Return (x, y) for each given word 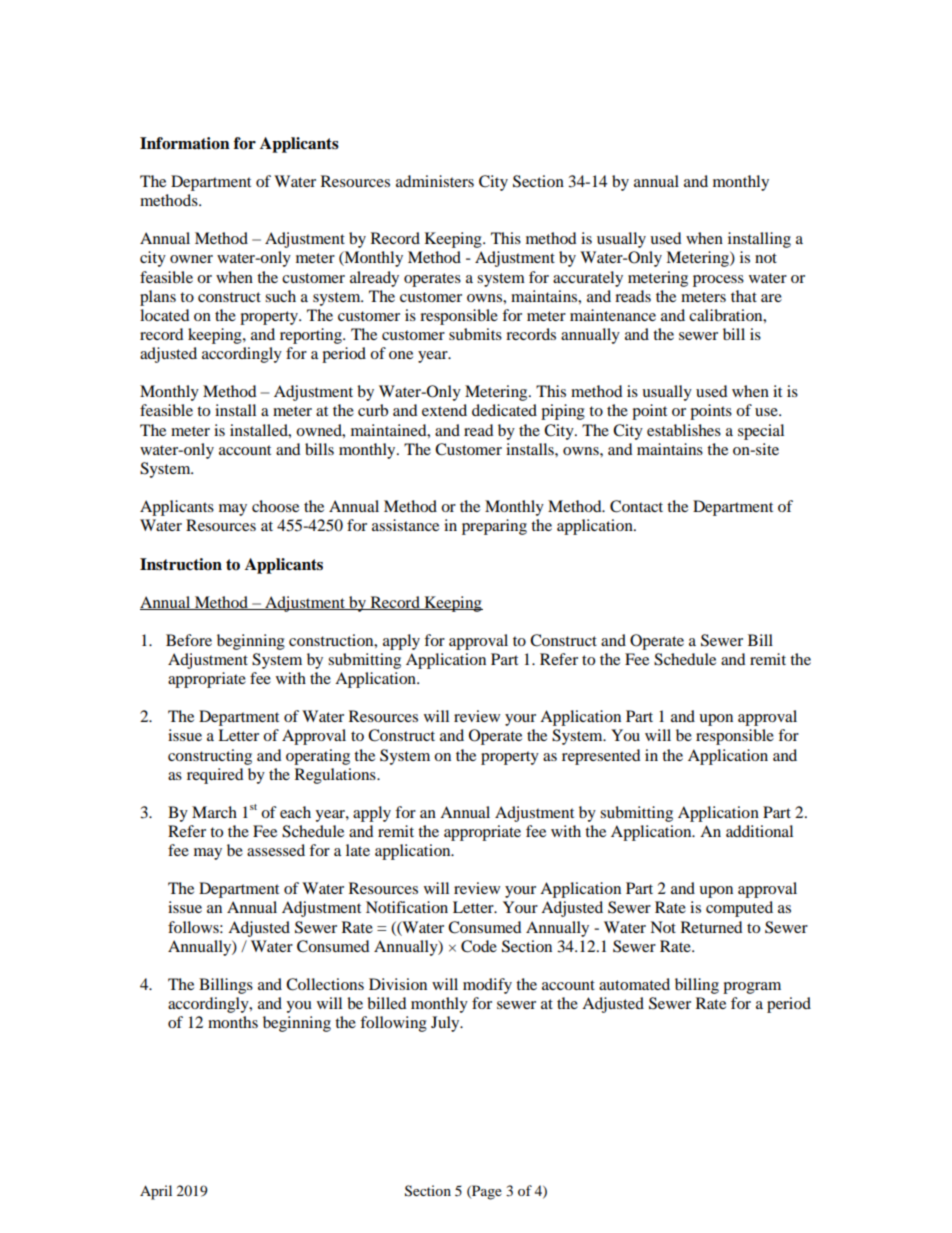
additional (759, 831)
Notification (407, 907)
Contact (636, 506)
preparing (494, 527)
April (156, 1192)
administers (435, 181)
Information (185, 143)
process (718, 281)
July (446, 1024)
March (214, 812)
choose (275, 506)
